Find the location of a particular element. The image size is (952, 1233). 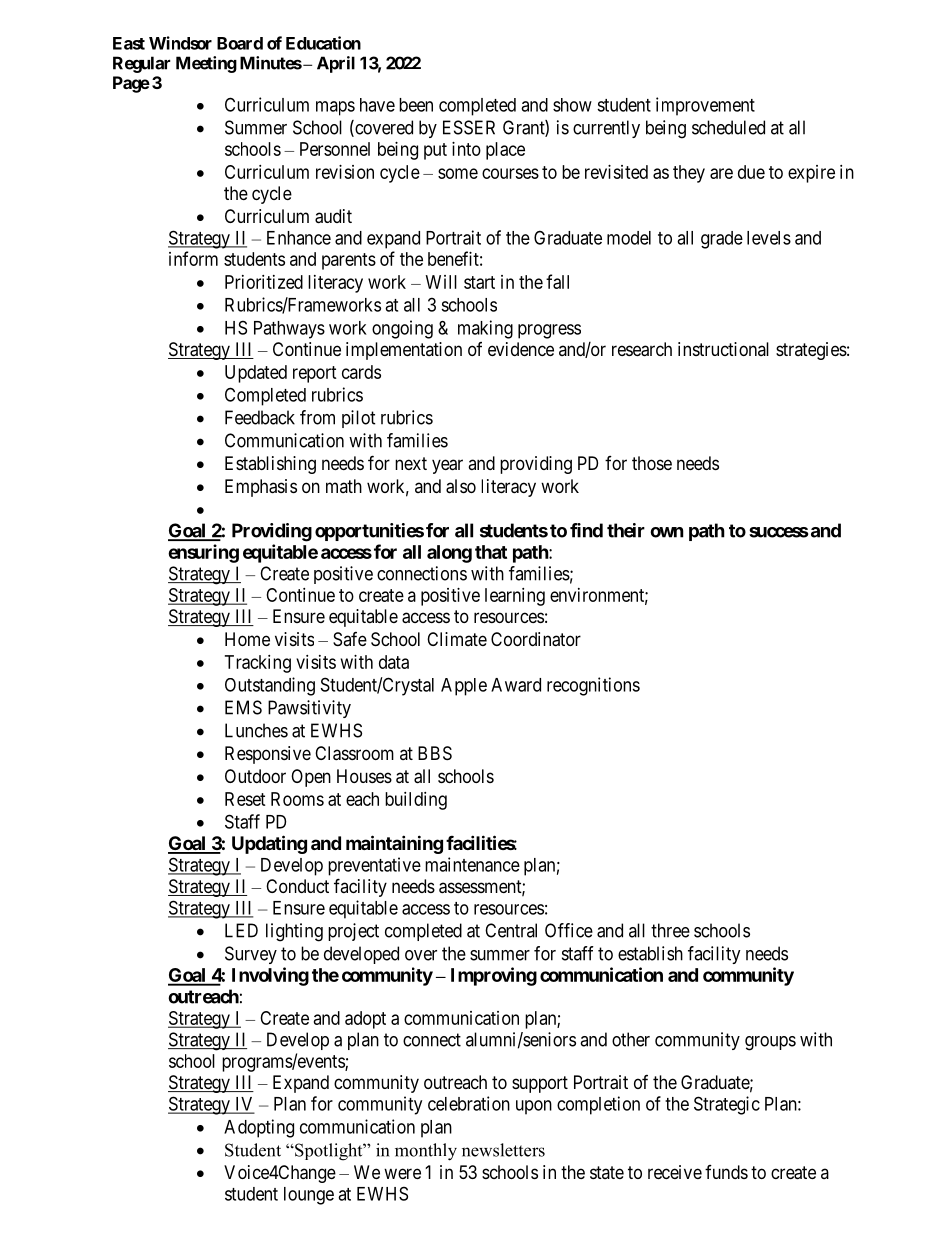

learning is located at coordinates (515, 597).
